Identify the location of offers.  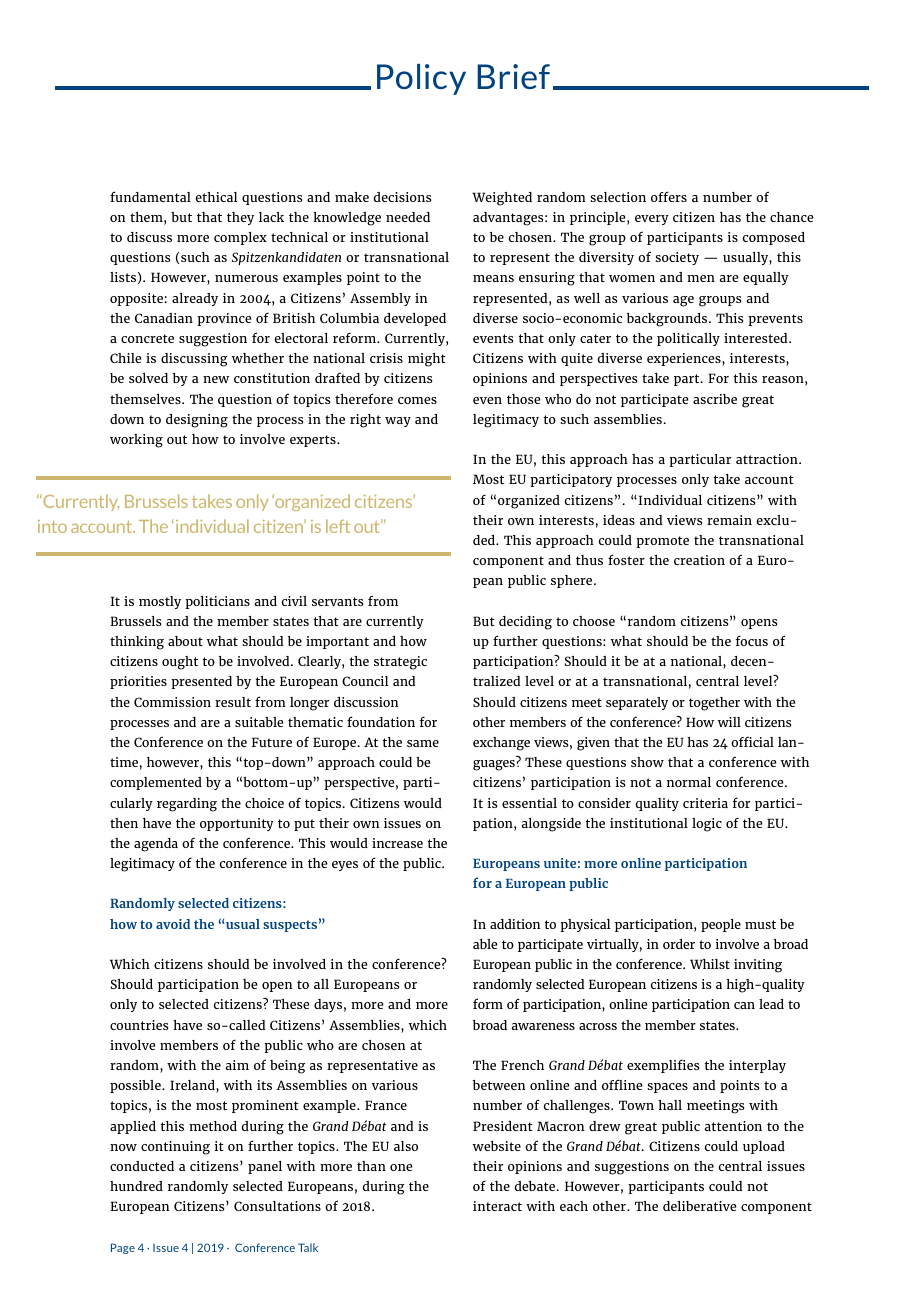
(669, 196).
